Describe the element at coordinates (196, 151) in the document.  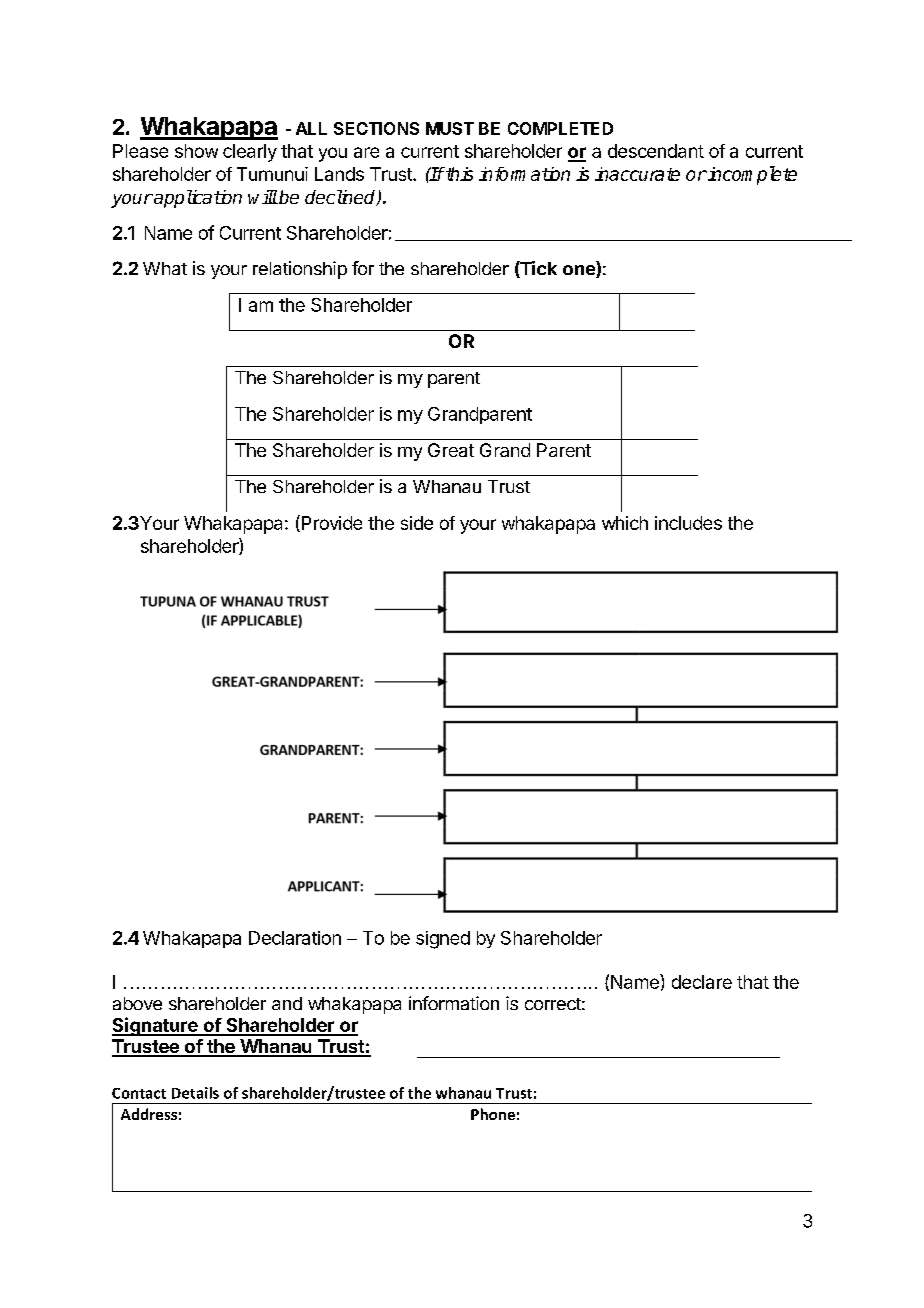
I see `show` at that location.
